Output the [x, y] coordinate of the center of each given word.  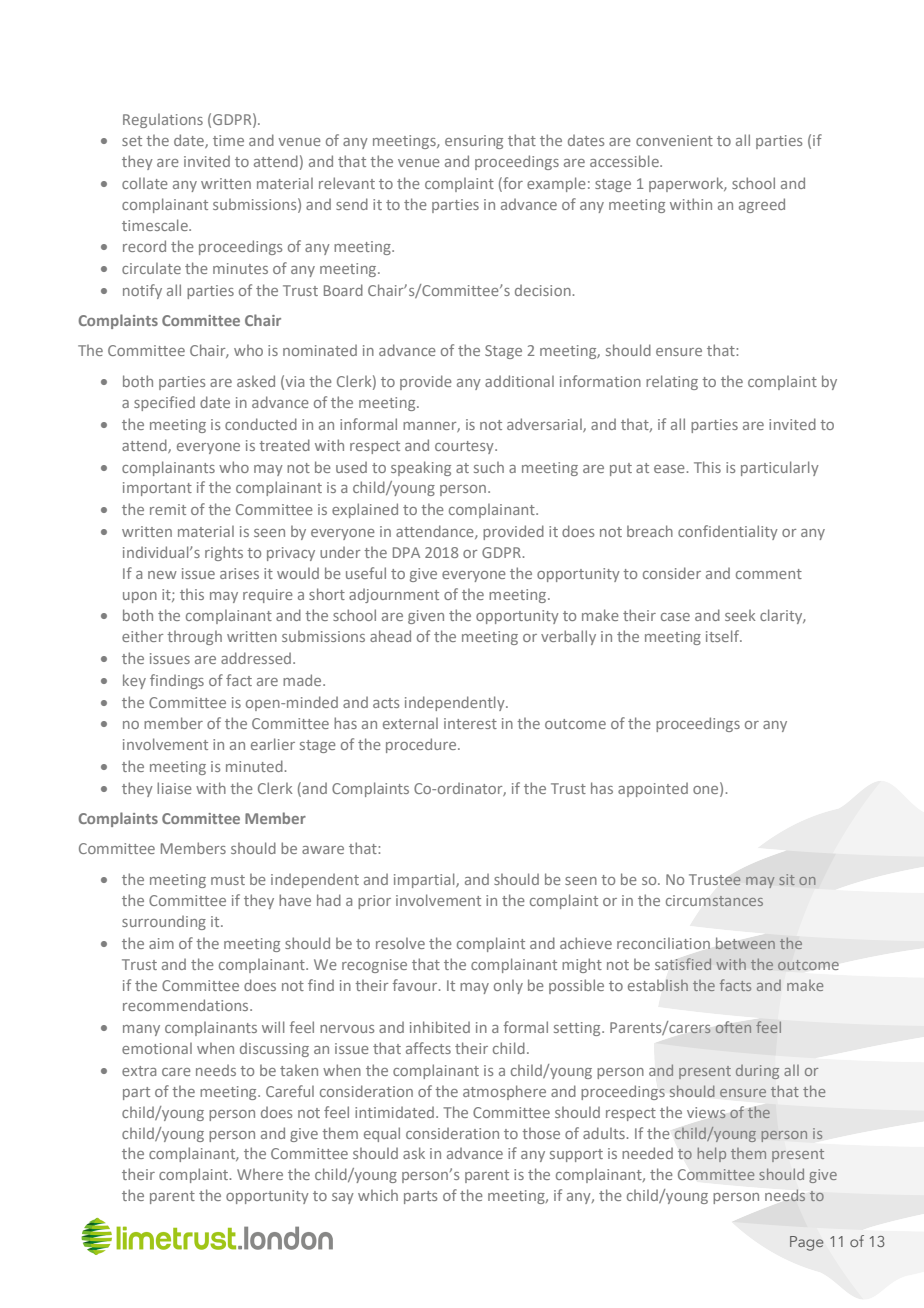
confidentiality [728, 532]
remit [168, 509]
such [489, 467]
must [228, 880]
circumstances [714, 900]
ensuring [474, 142]
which [378, 1195]
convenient [674, 140]
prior [374, 902]
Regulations [163, 121]
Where [260, 1174]
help [712, 1154]
